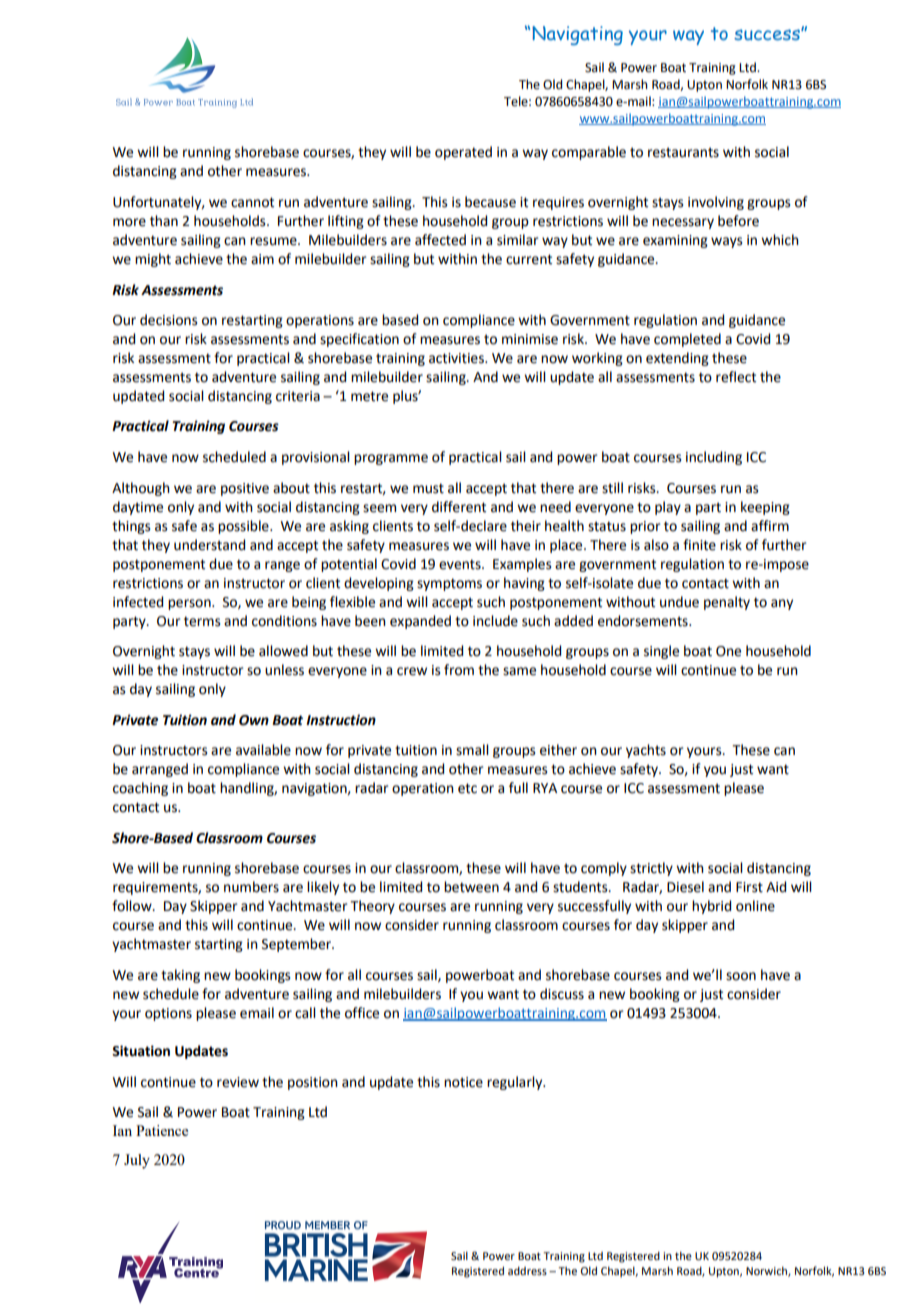  What do you see at coordinates (137, 1161) in the document?
I see `July` at bounding box center [137, 1161].
